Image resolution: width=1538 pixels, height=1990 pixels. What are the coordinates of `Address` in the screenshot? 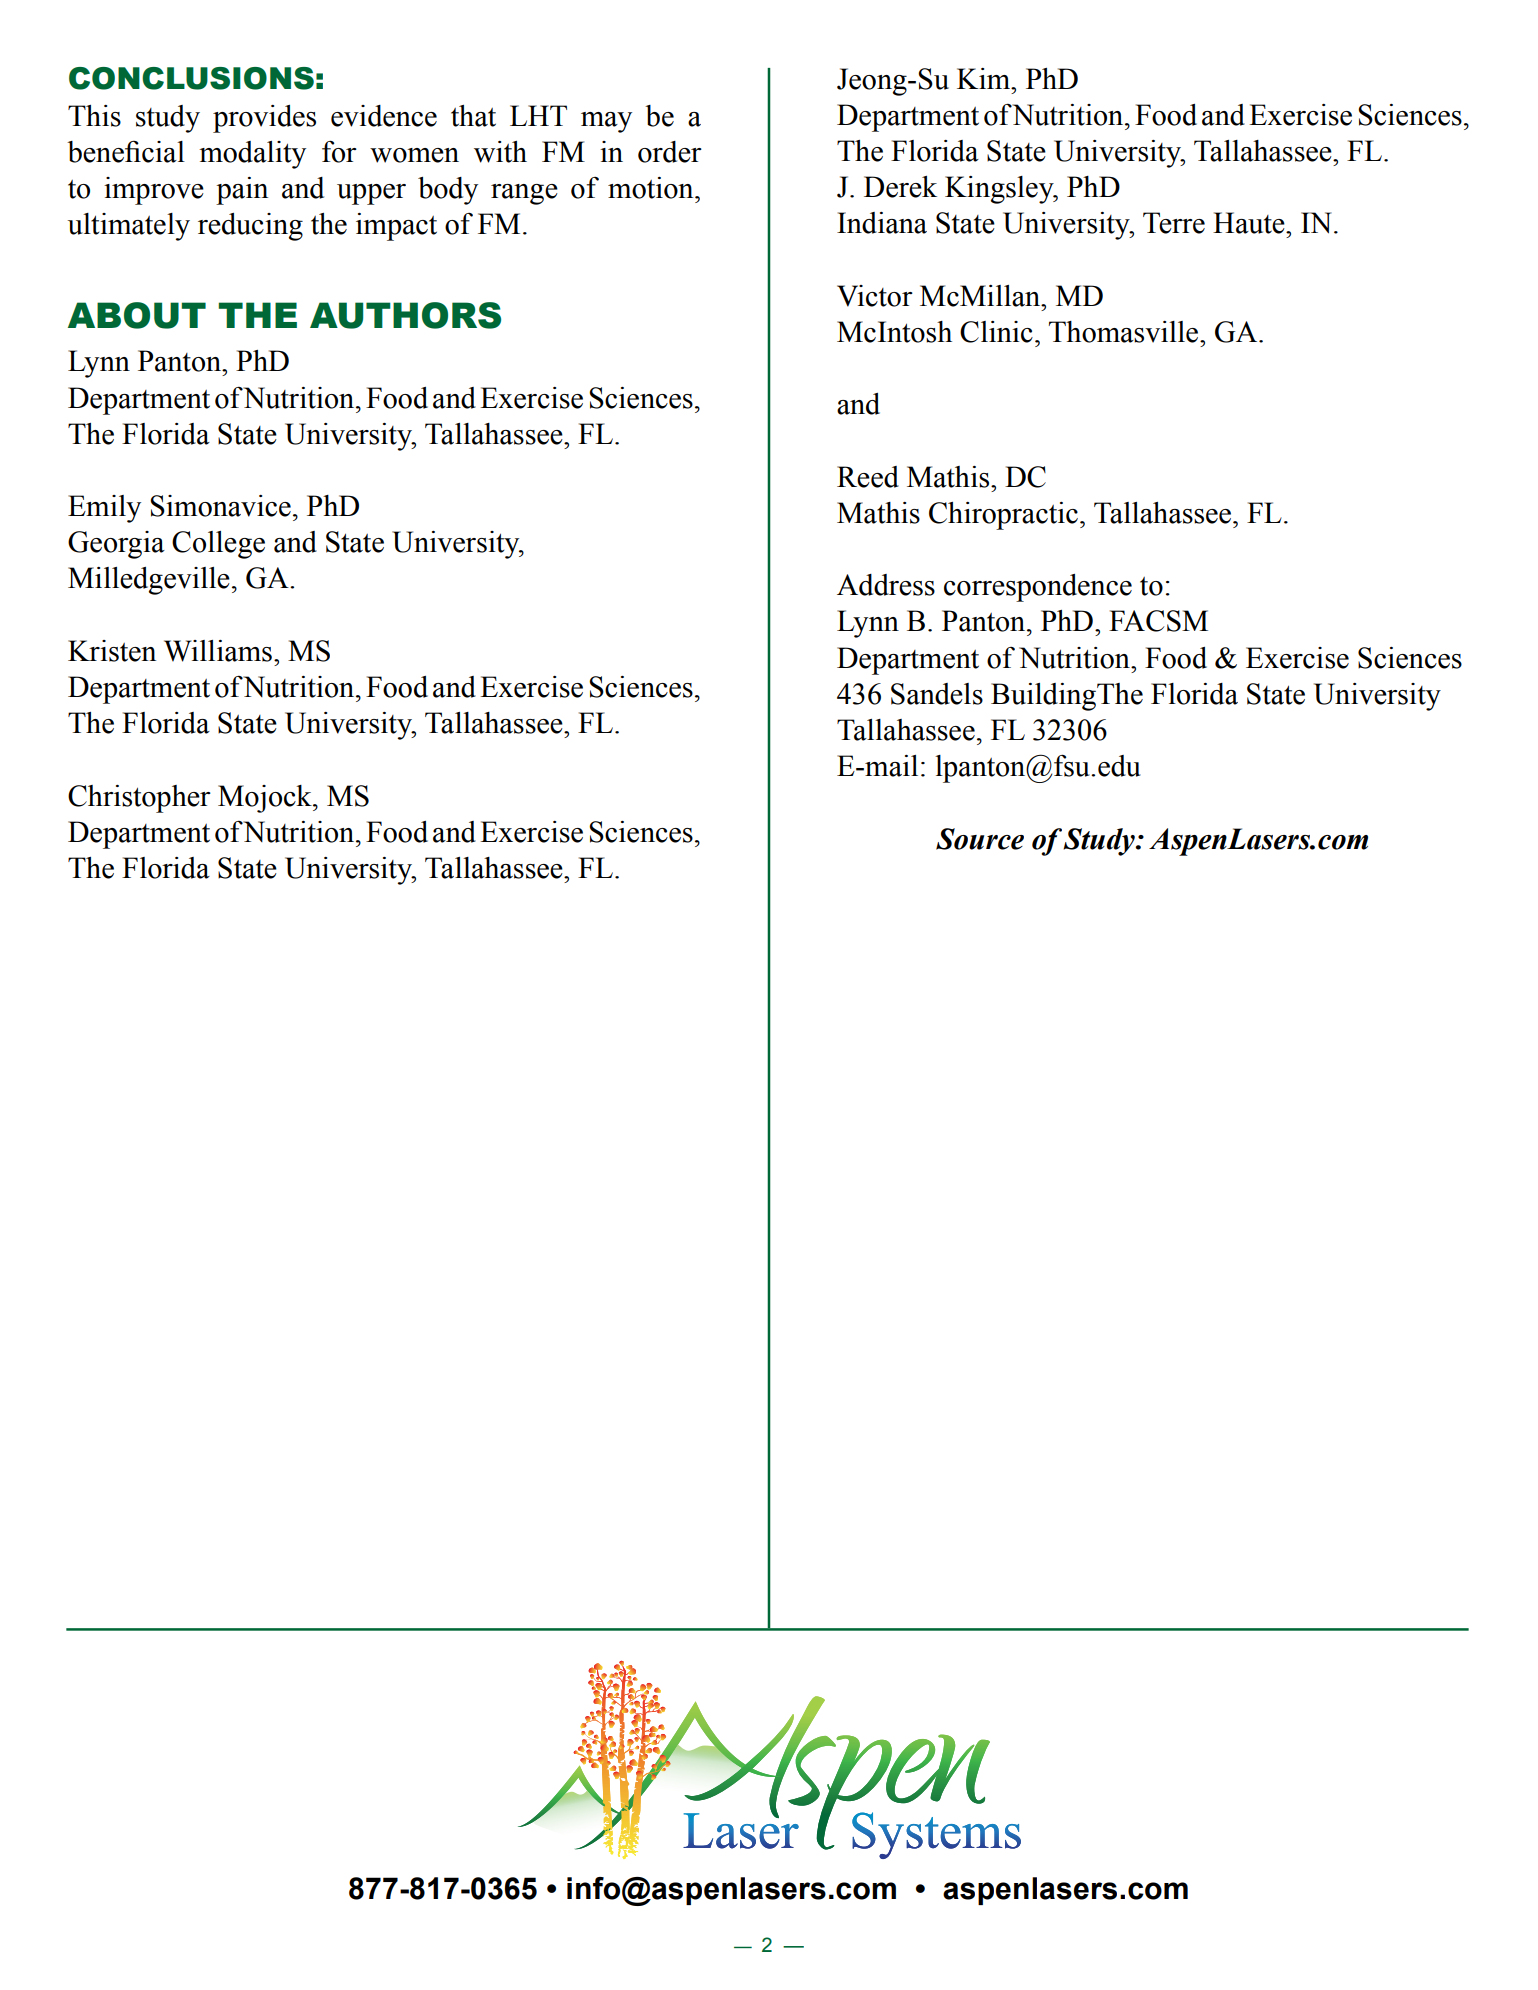 It's located at (886, 585).
